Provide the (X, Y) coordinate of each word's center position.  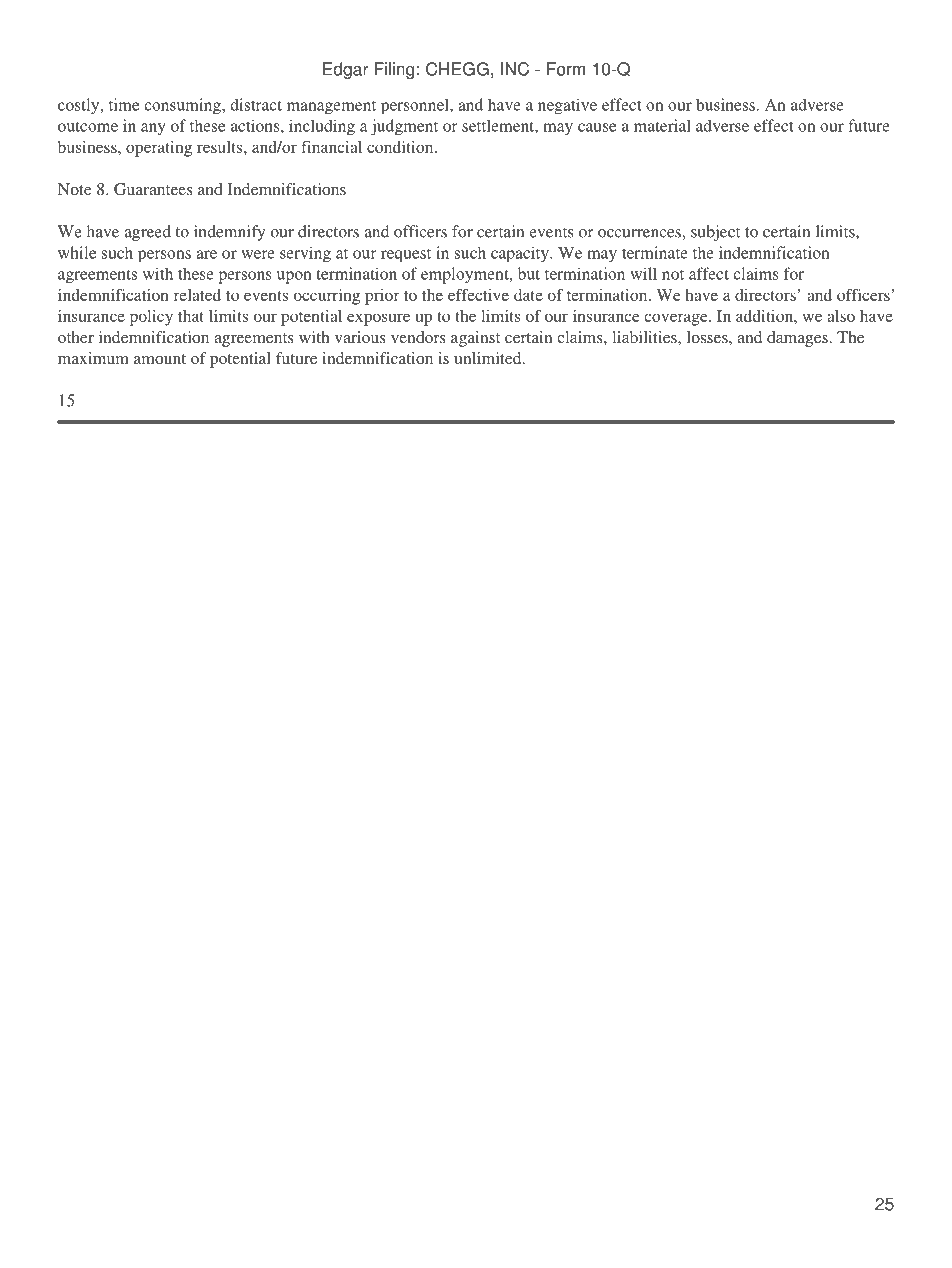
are (206, 254)
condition (401, 147)
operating (159, 149)
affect (709, 273)
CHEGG (457, 69)
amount (160, 359)
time (124, 104)
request (406, 255)
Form (566, 69)
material (662, 125)
